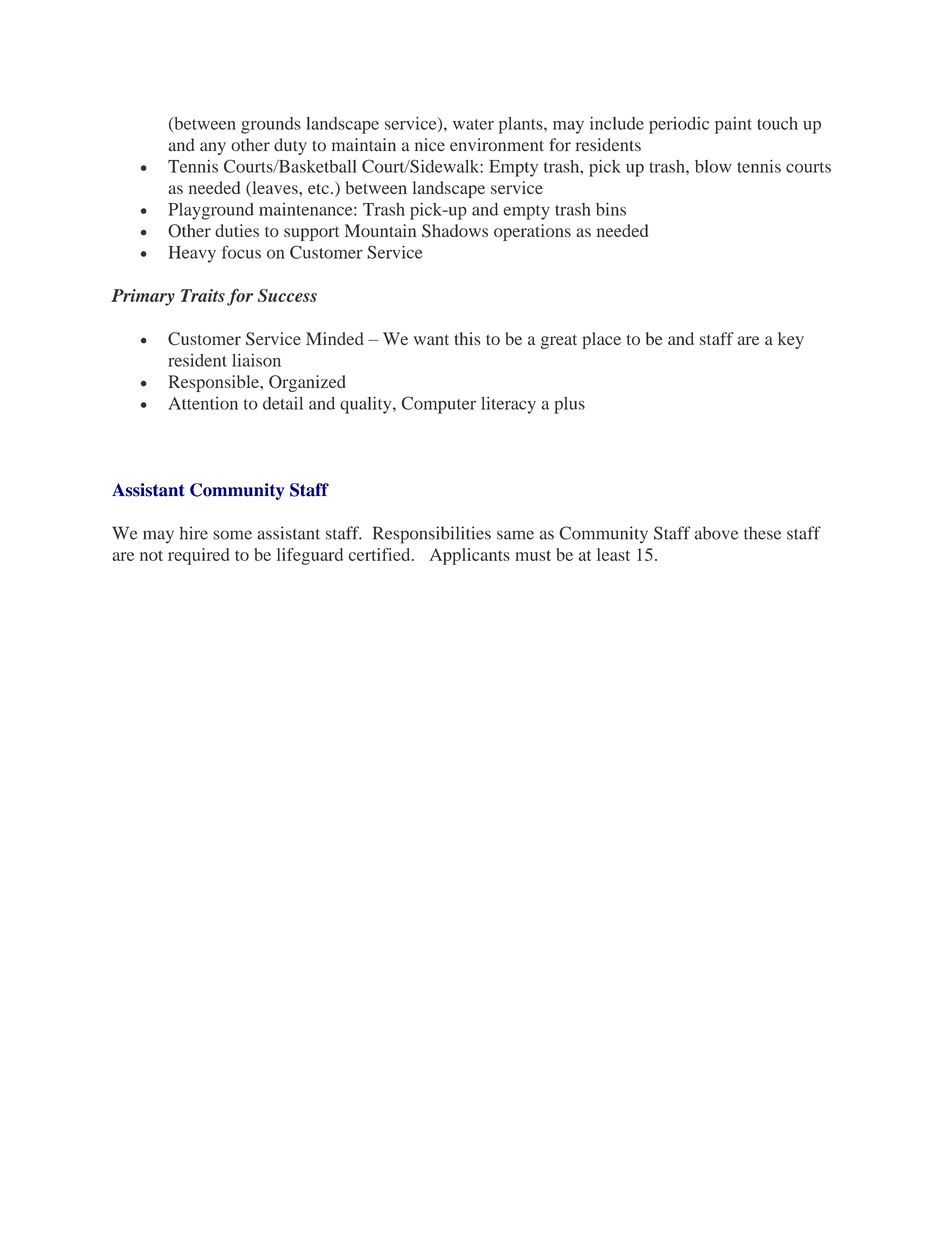 This screenshot has width=952, height=1233. Describe the element at coordinates (438, 405) in the screenshot. I see `Computer` at that location.
